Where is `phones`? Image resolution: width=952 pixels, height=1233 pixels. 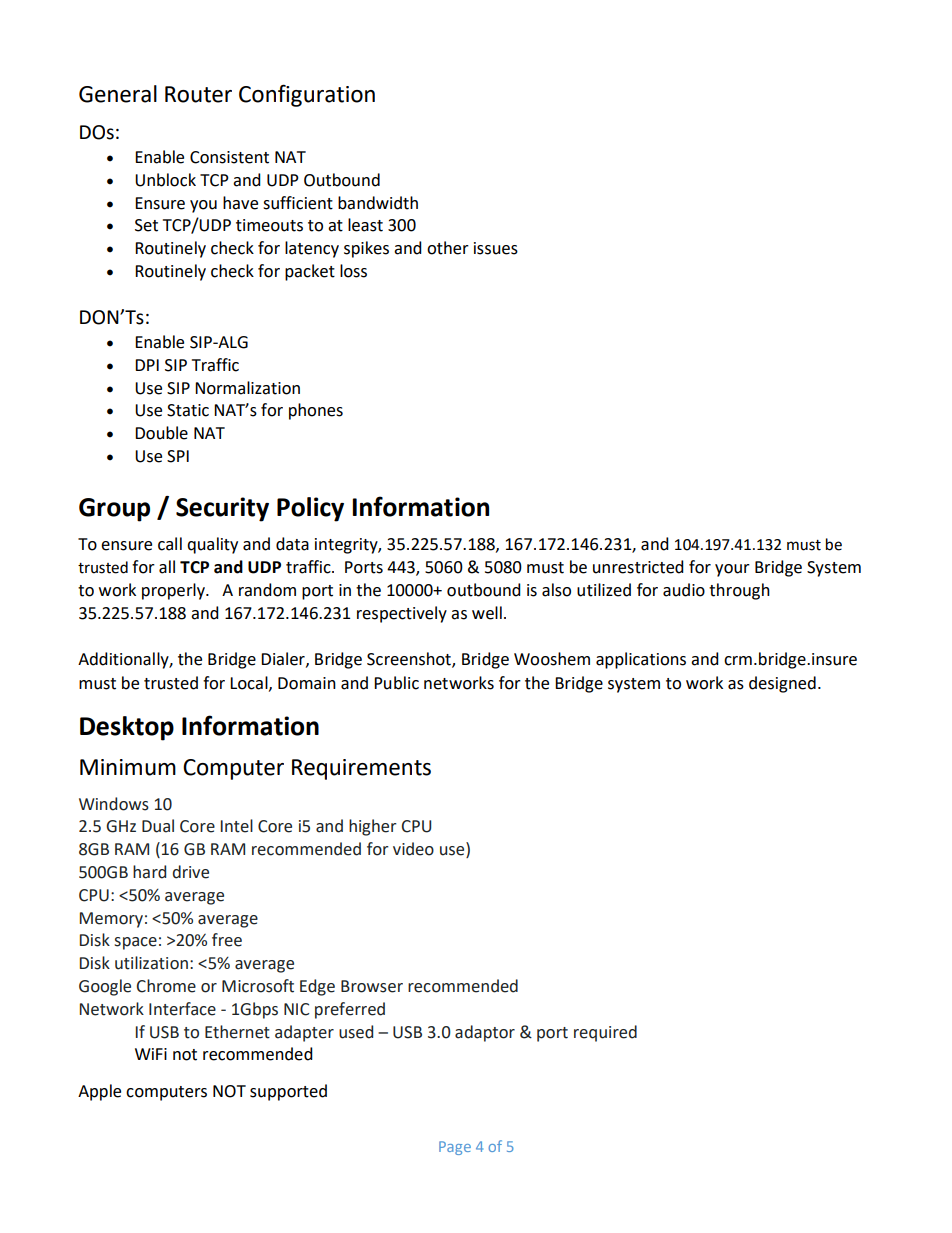
phones is located at coordinates (316, 411).
